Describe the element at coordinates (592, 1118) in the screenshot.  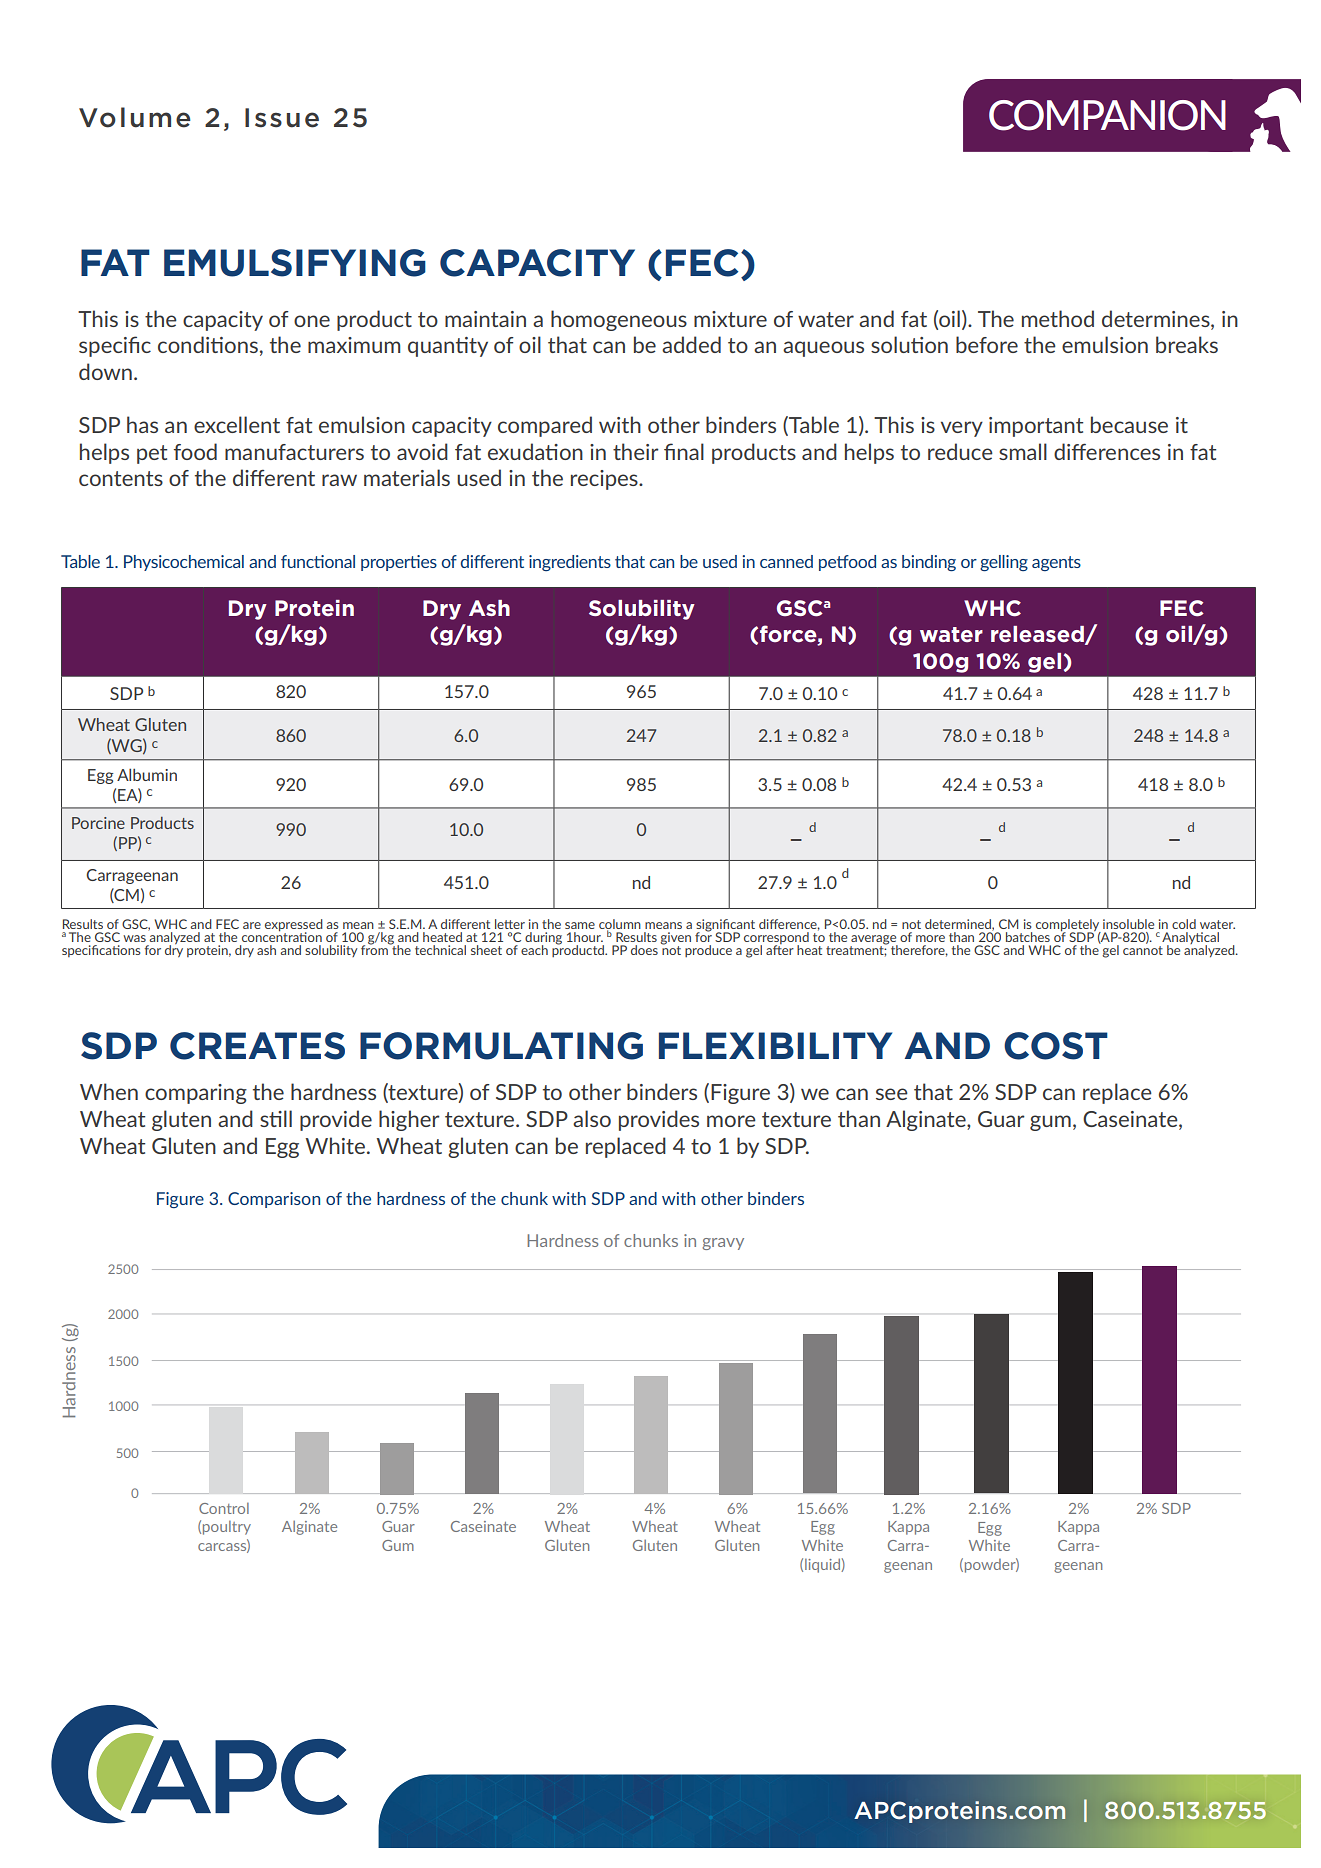
I see `also` at that location.
